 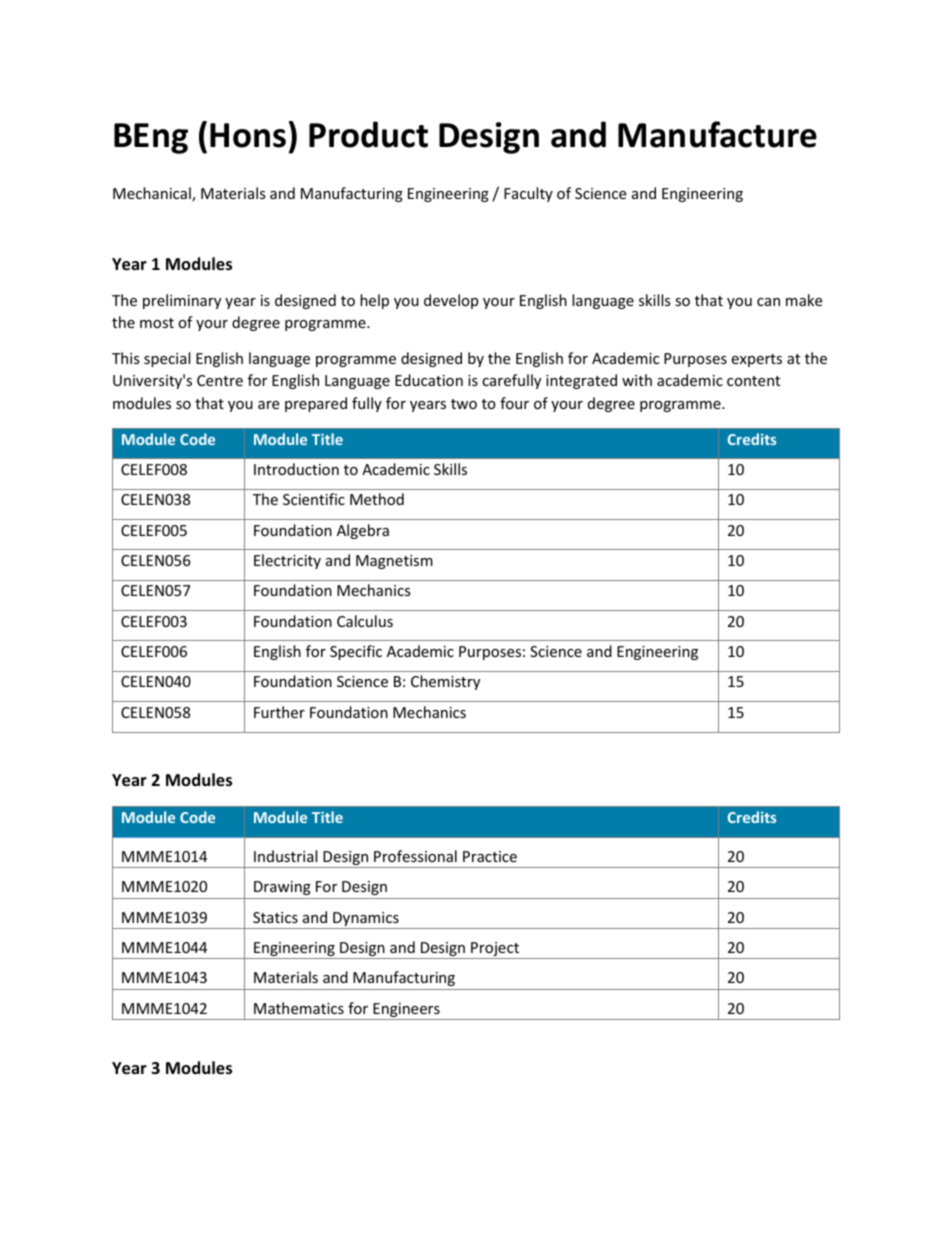 What do you see at coordinates (445, 682) in the image?
I see `Chemistry` at bounding box center [445, 682].
